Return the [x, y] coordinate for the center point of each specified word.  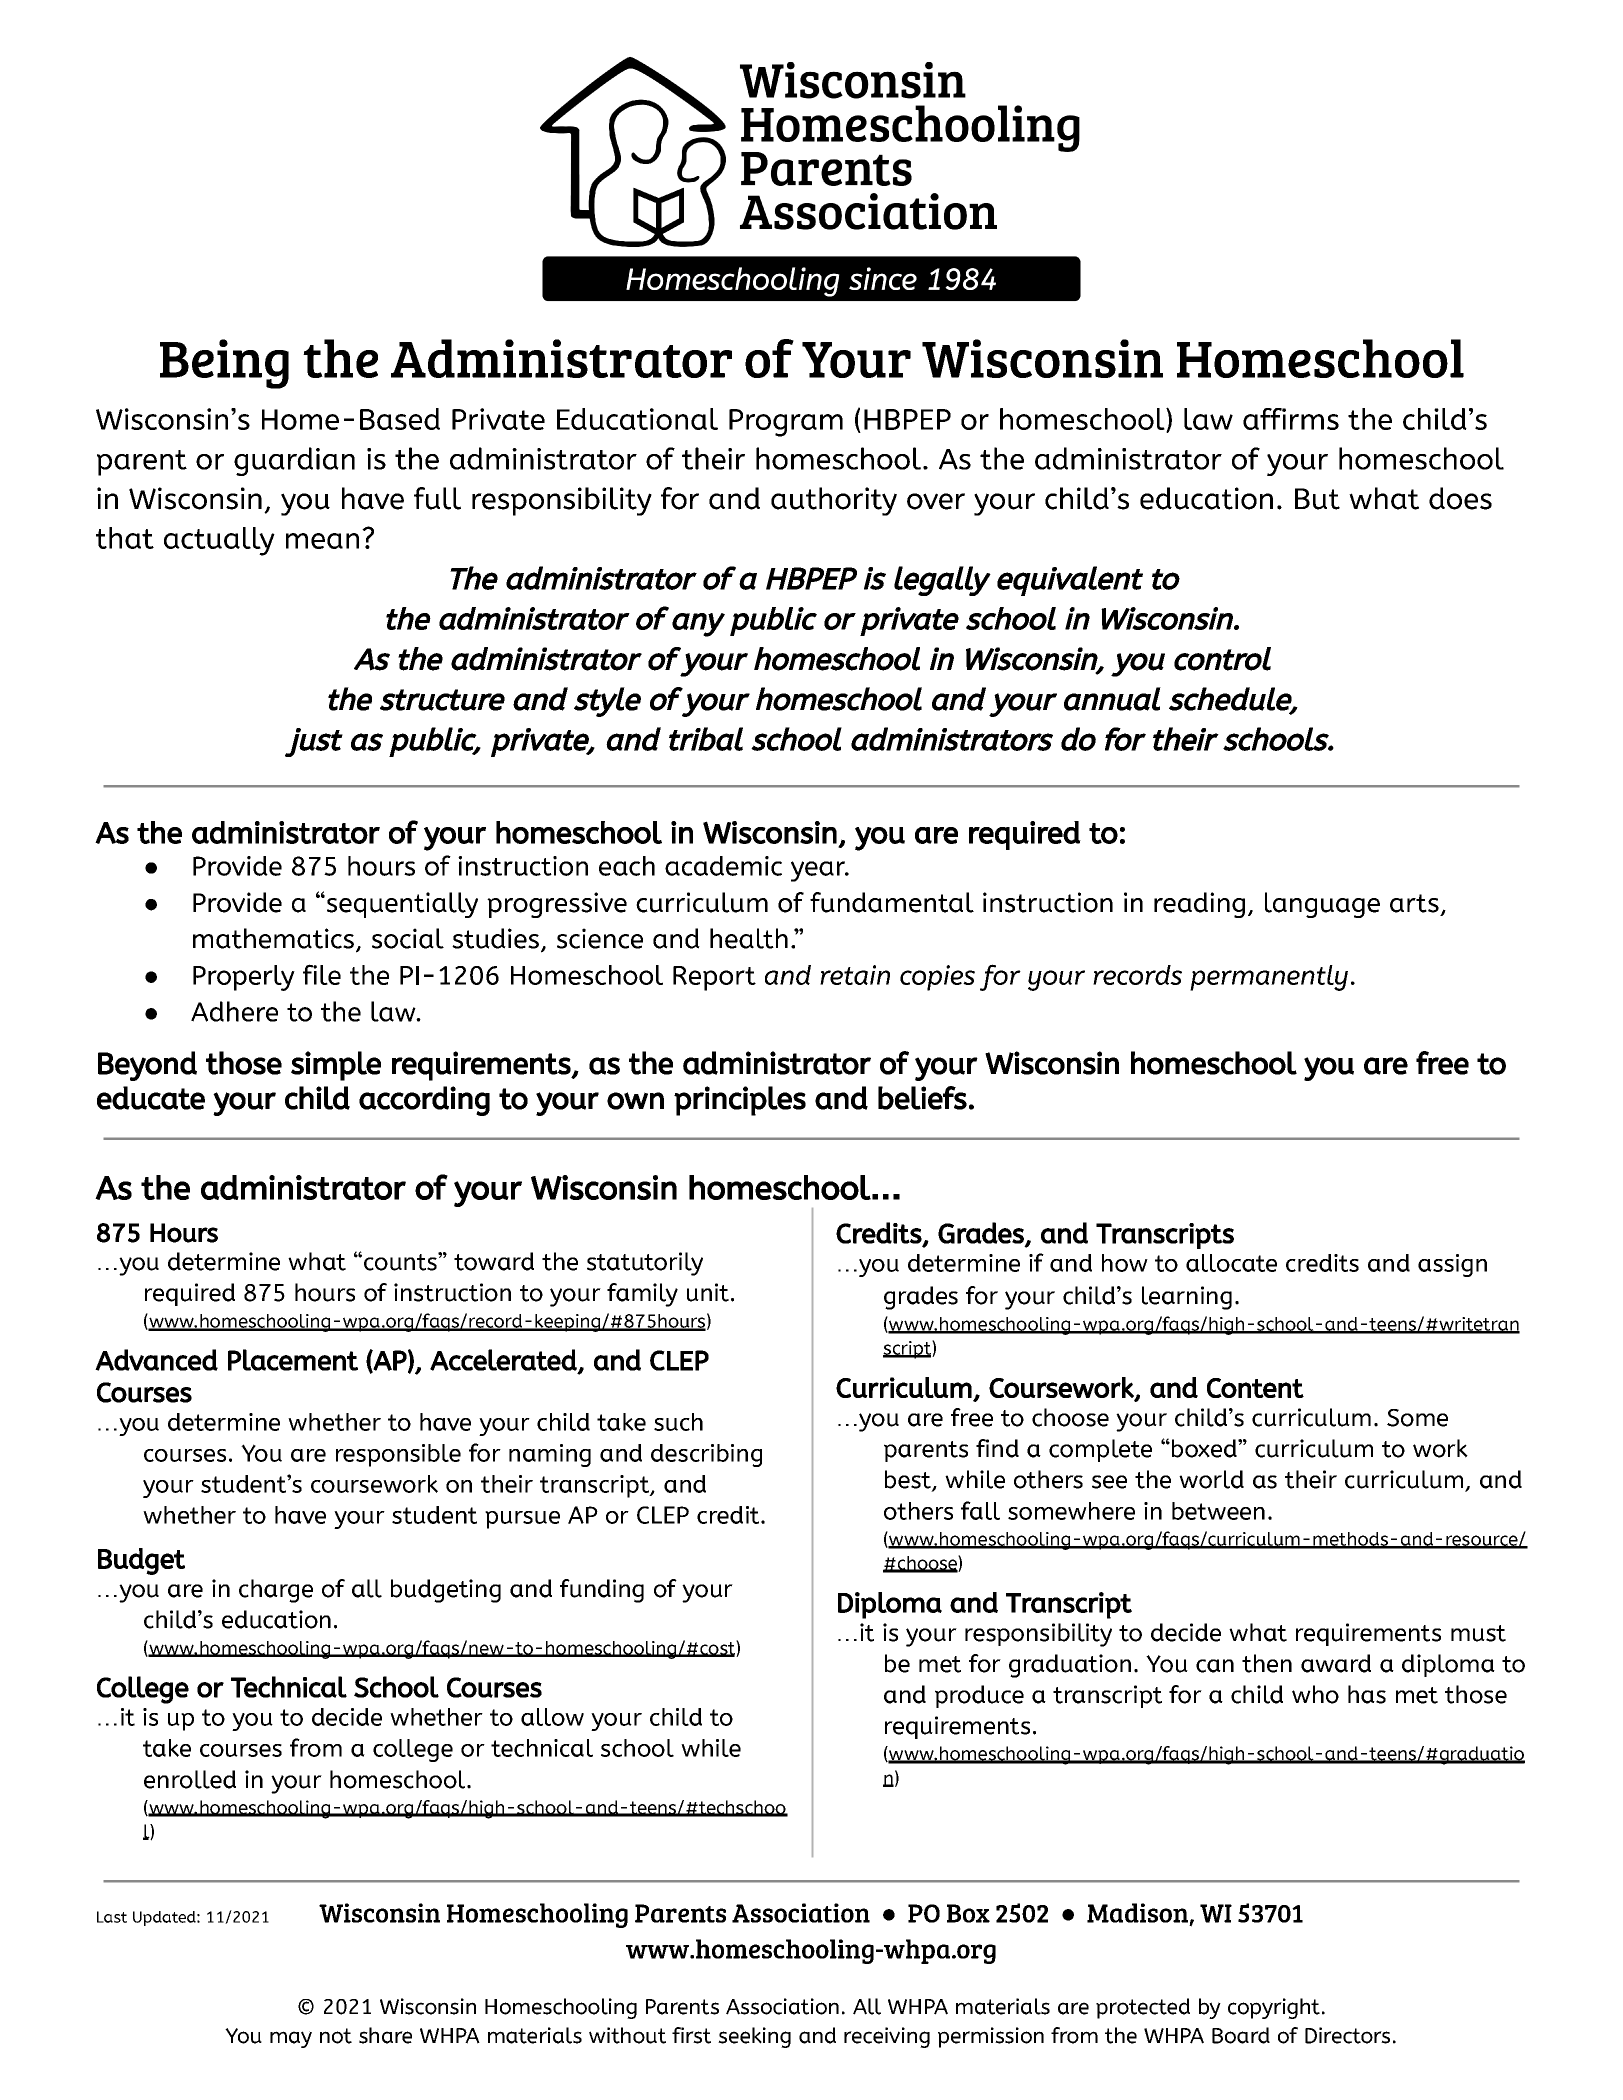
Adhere [234, 1011]
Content [1255, 1388]
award [1336, 1663]
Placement [293, 1360]
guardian [294, 461]
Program [786, 423]
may [291, 2039]
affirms [1291, 419]
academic [723, 866]
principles [740, 1101]
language [1322, 905]
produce [979, 1696]
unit [708, 1292]
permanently [1269, 978]
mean [322, 541]
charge [276, 1591]
